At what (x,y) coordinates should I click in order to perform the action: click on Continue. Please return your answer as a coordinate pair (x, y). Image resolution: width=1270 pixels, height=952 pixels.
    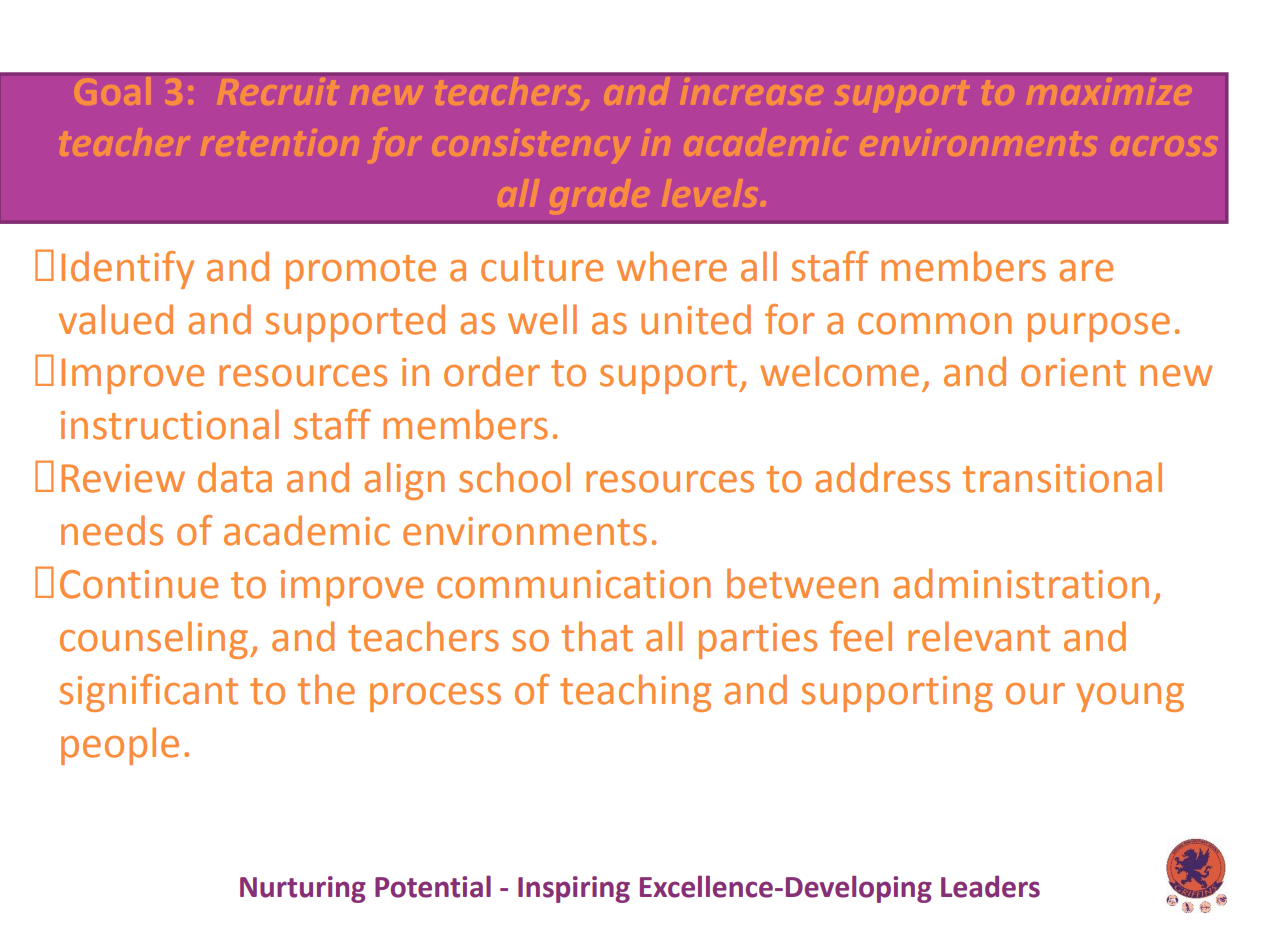
    Looking at the image, I should click on (139, 584).
